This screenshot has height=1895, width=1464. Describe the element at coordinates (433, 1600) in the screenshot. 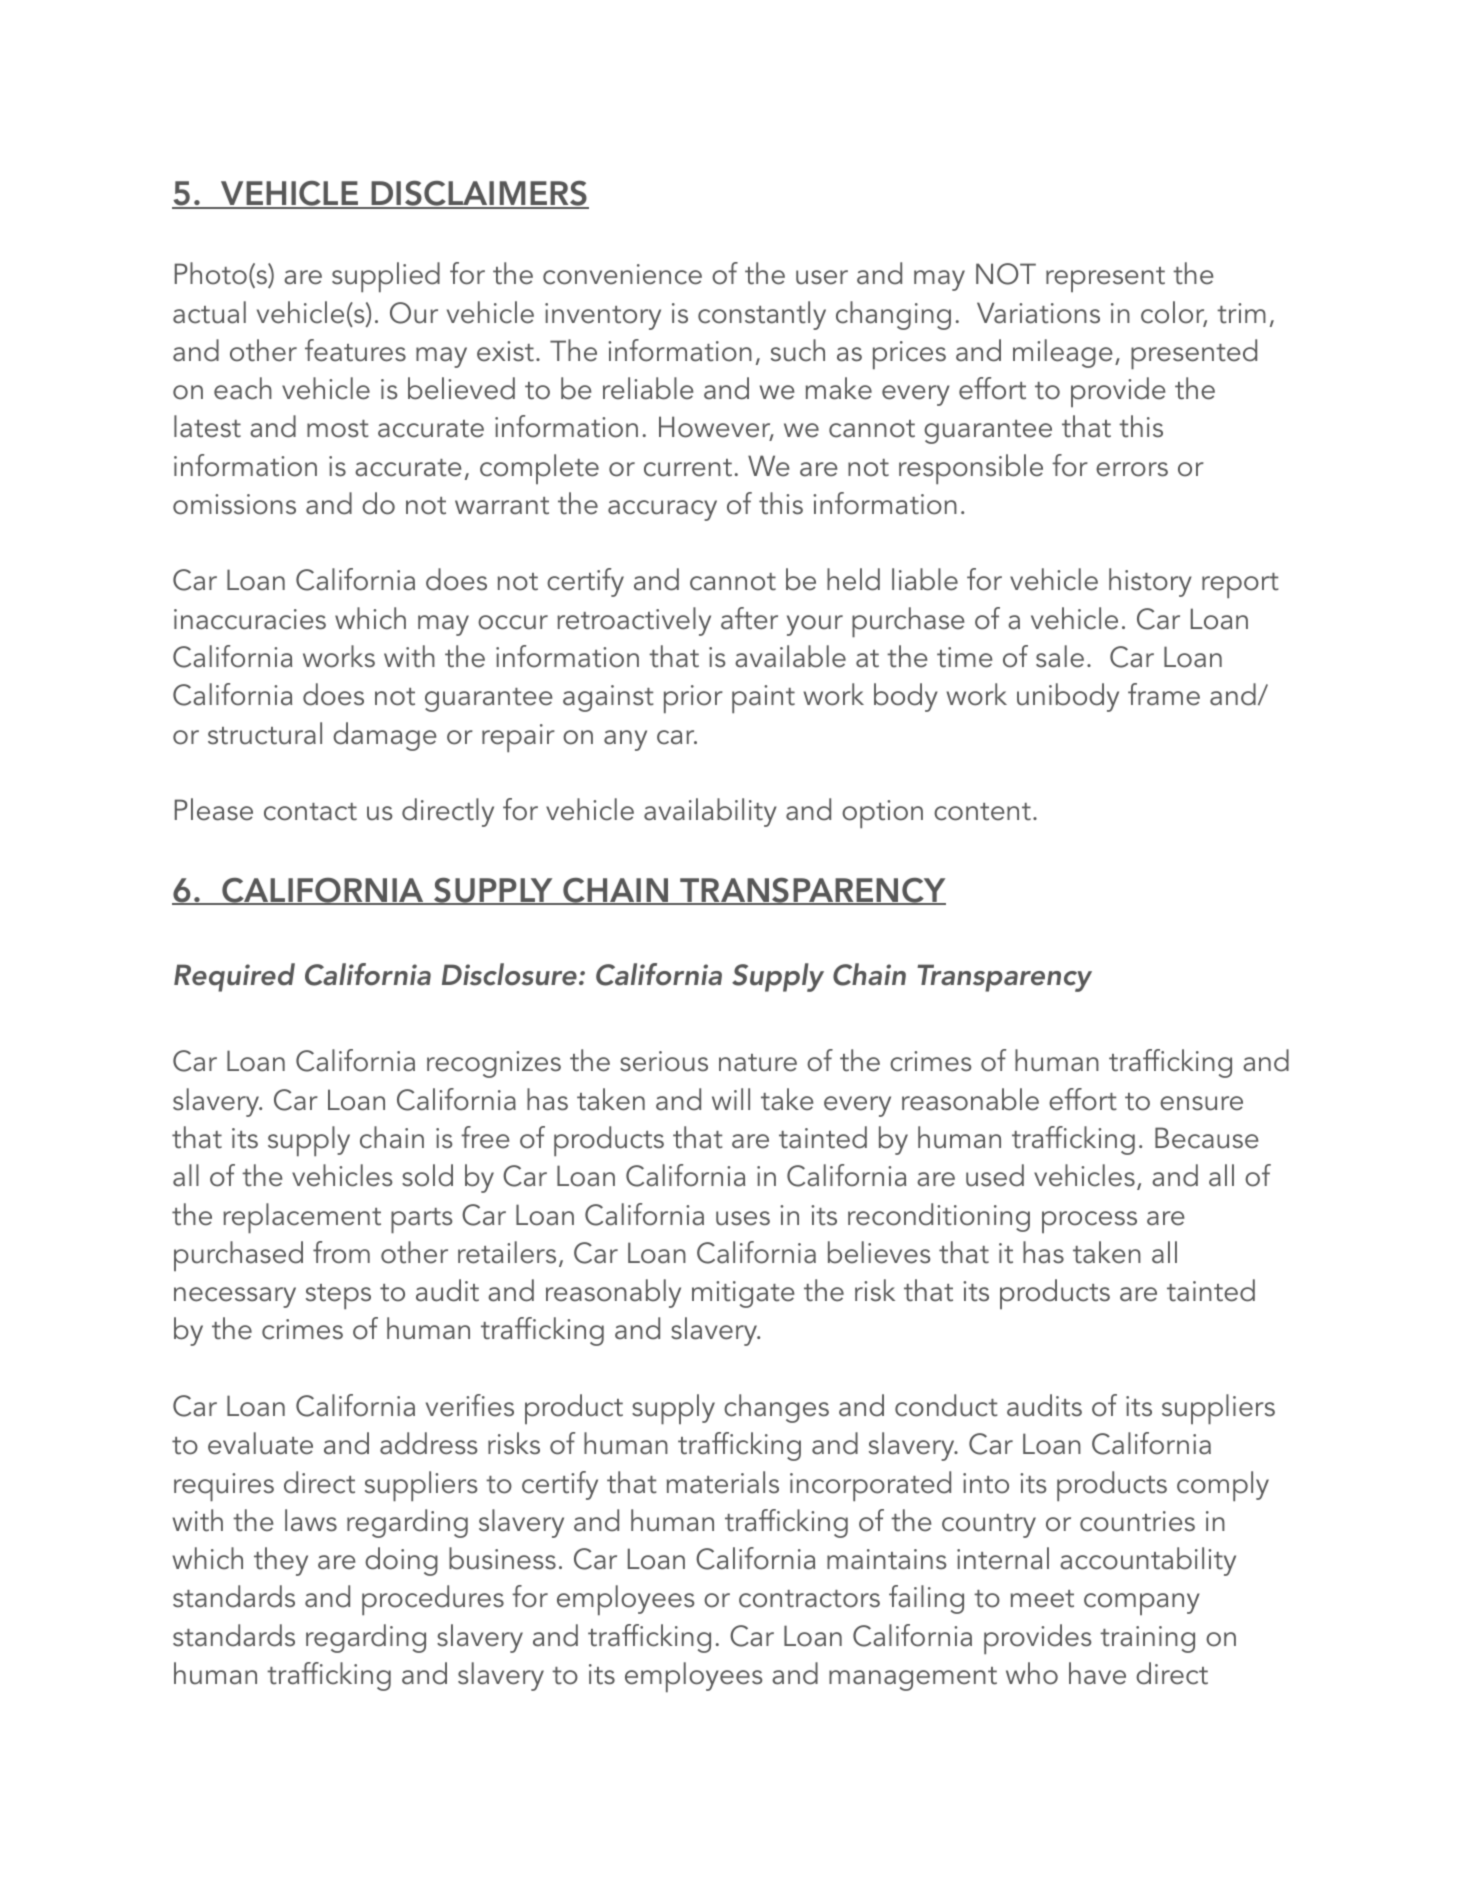

I see `procedures` at that location.
